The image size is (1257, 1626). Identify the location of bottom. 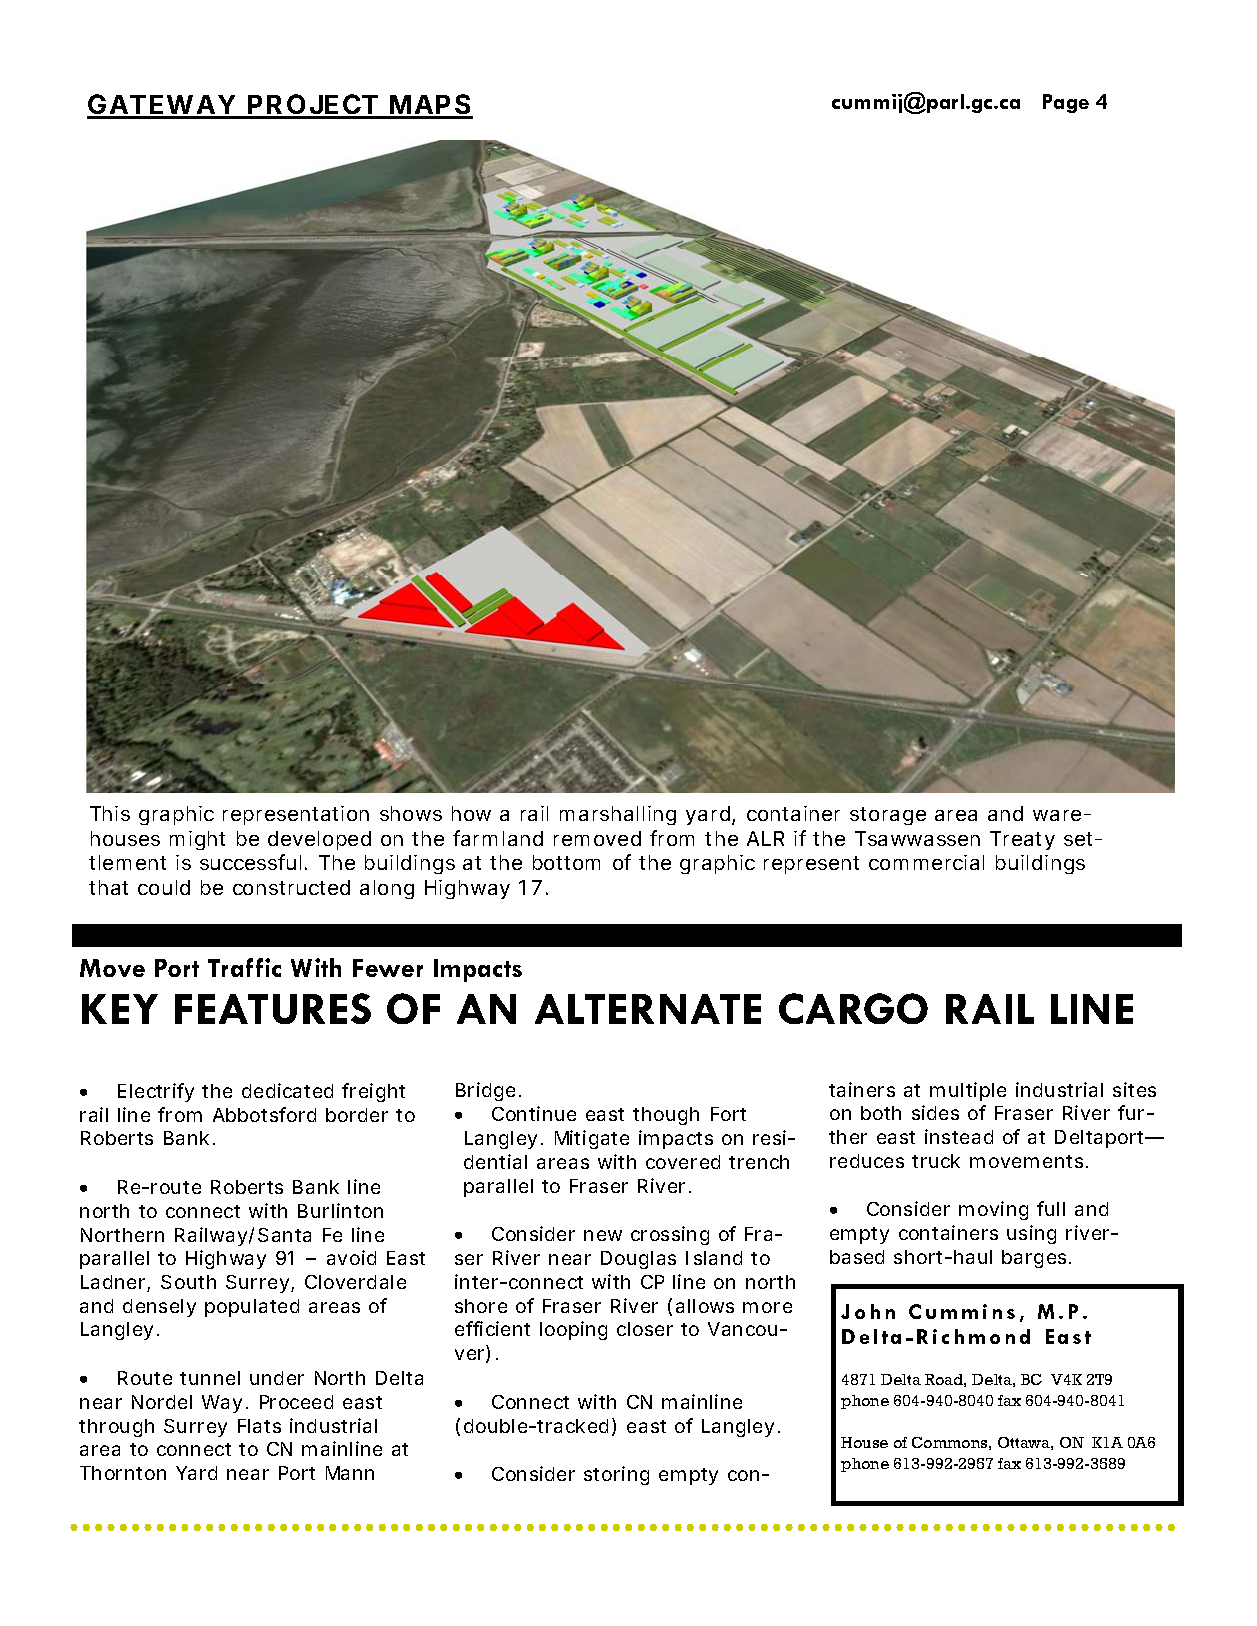
(566, 862).
